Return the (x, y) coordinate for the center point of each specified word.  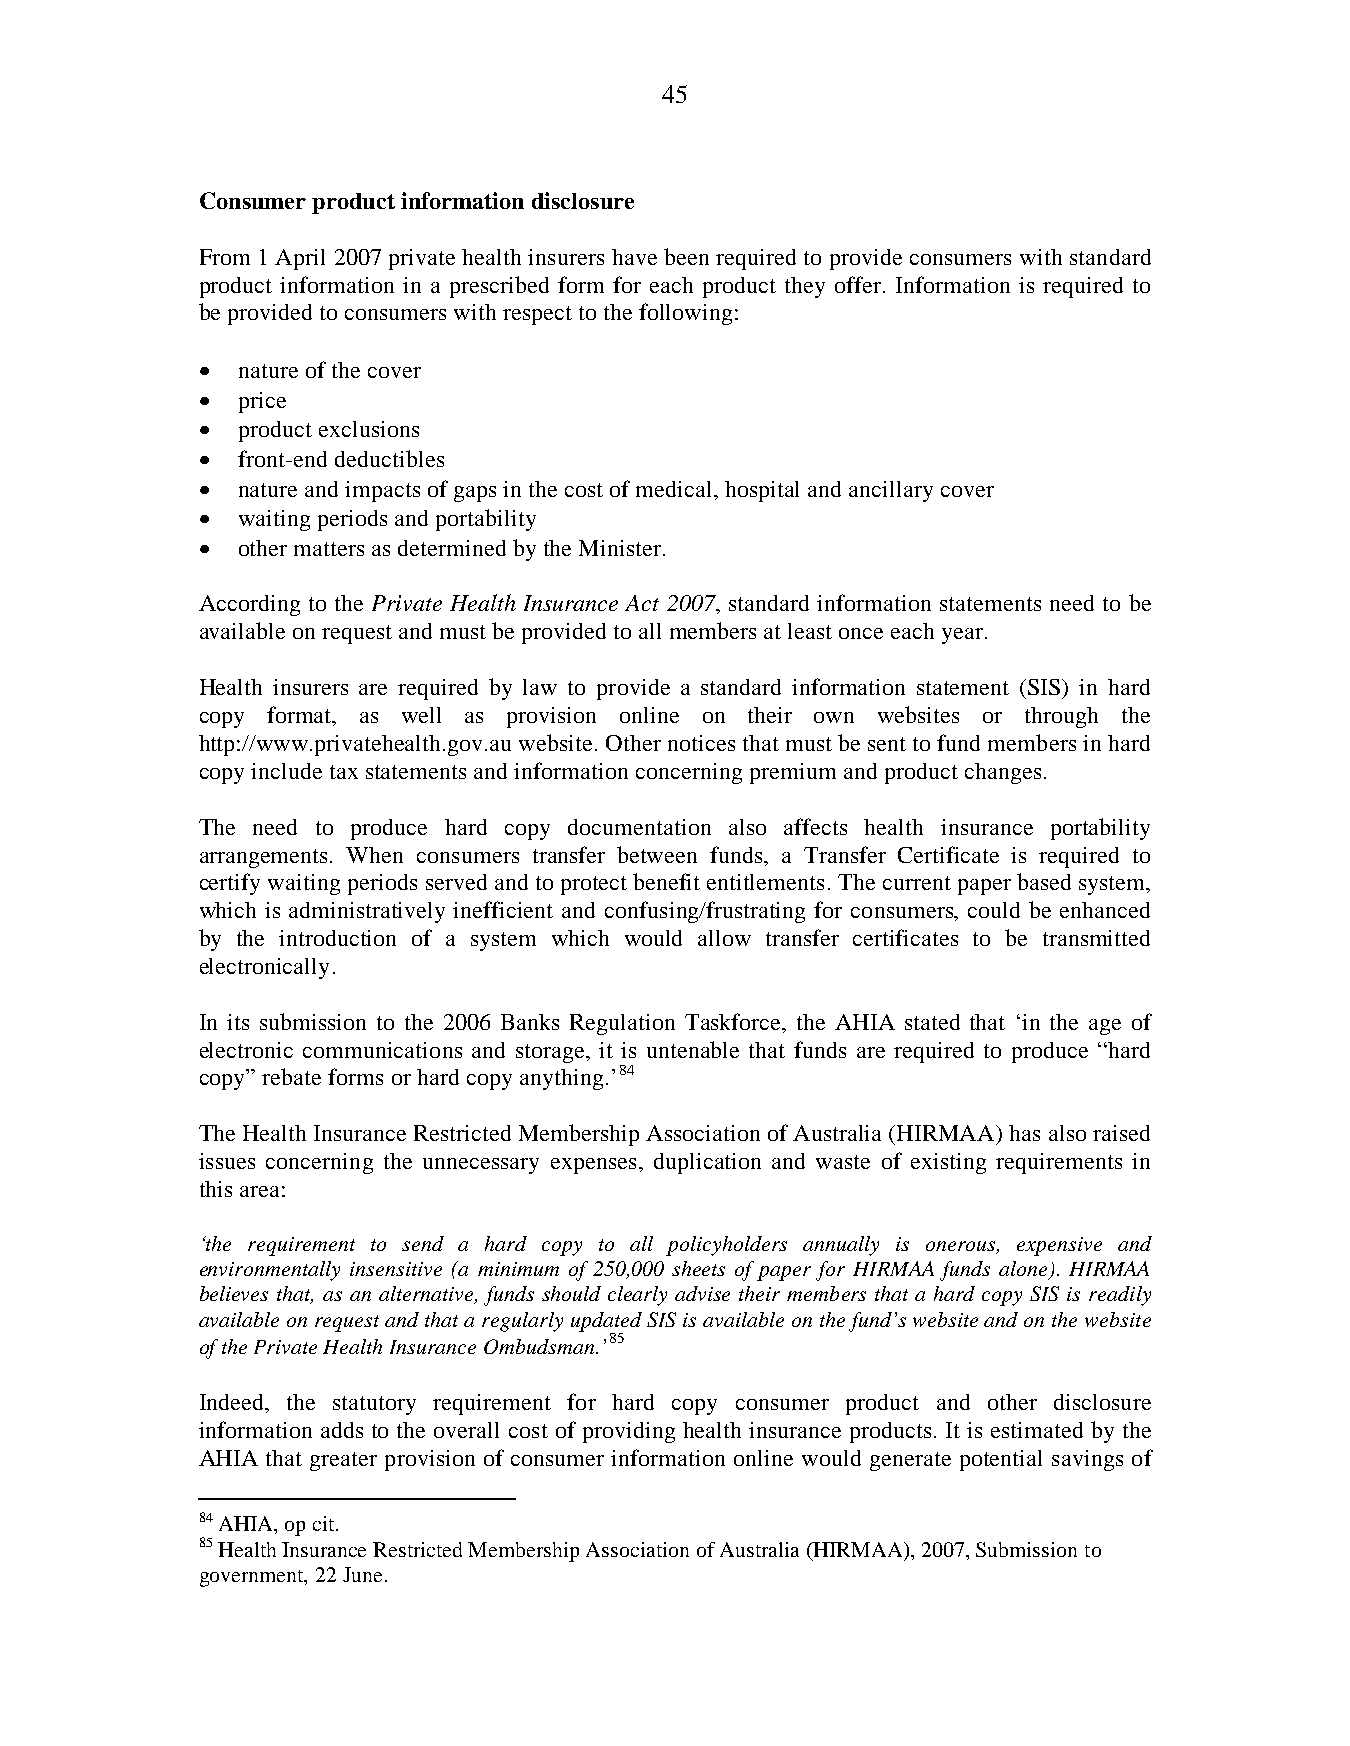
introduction (337, 938)
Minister (621, 548)
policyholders (726, 1246)
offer (859, 284)
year (964, 636)
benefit (666, 881)
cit (325, 1523)
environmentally (270, 1271)
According (249, 605)
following (685, 314)
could (994, 910)
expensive (1059, 1246)
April (300, 259)
